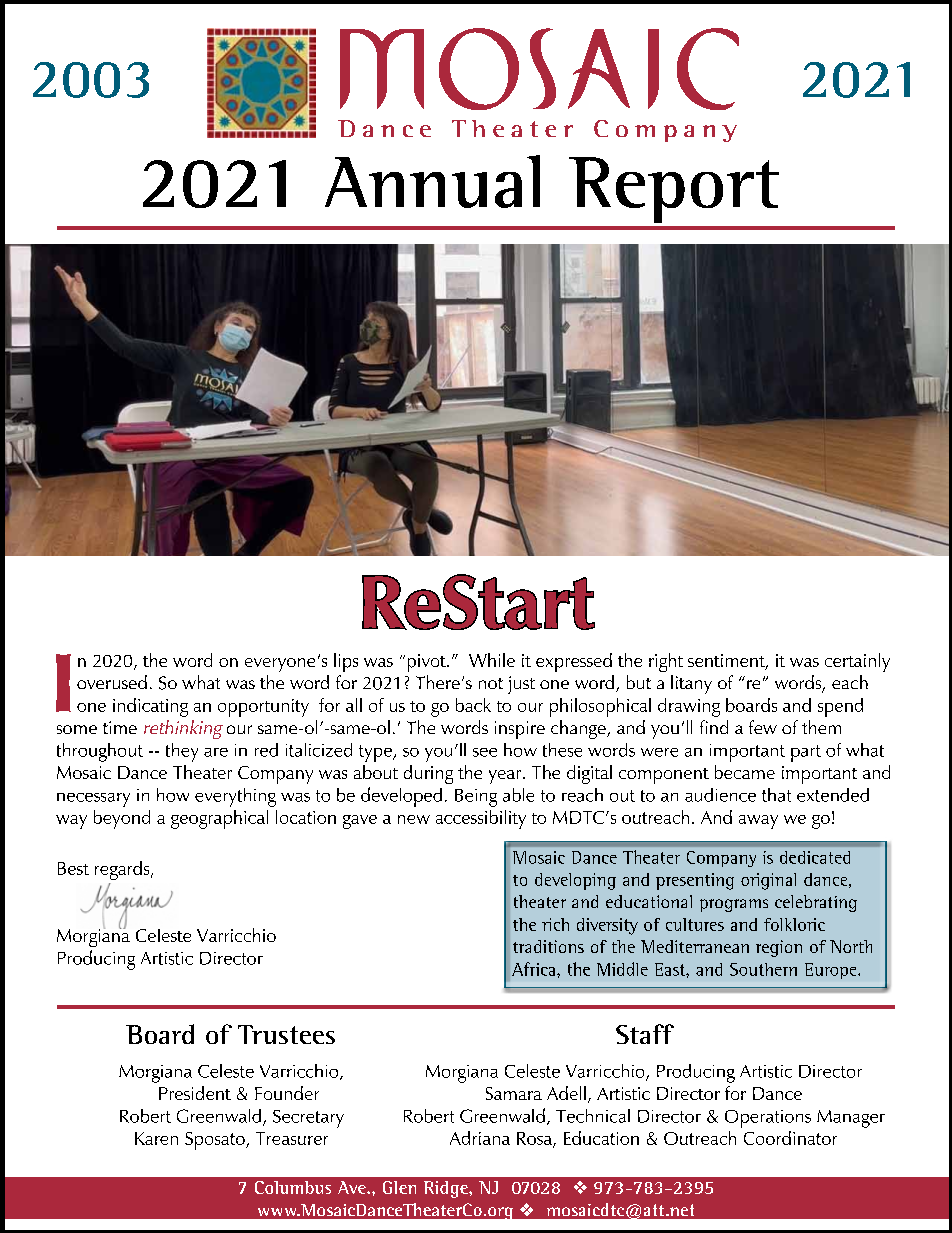 The image size is (952, 1233). Describe the element at coordinates (763, 727) in the screenshot. I see `few` at that location.
